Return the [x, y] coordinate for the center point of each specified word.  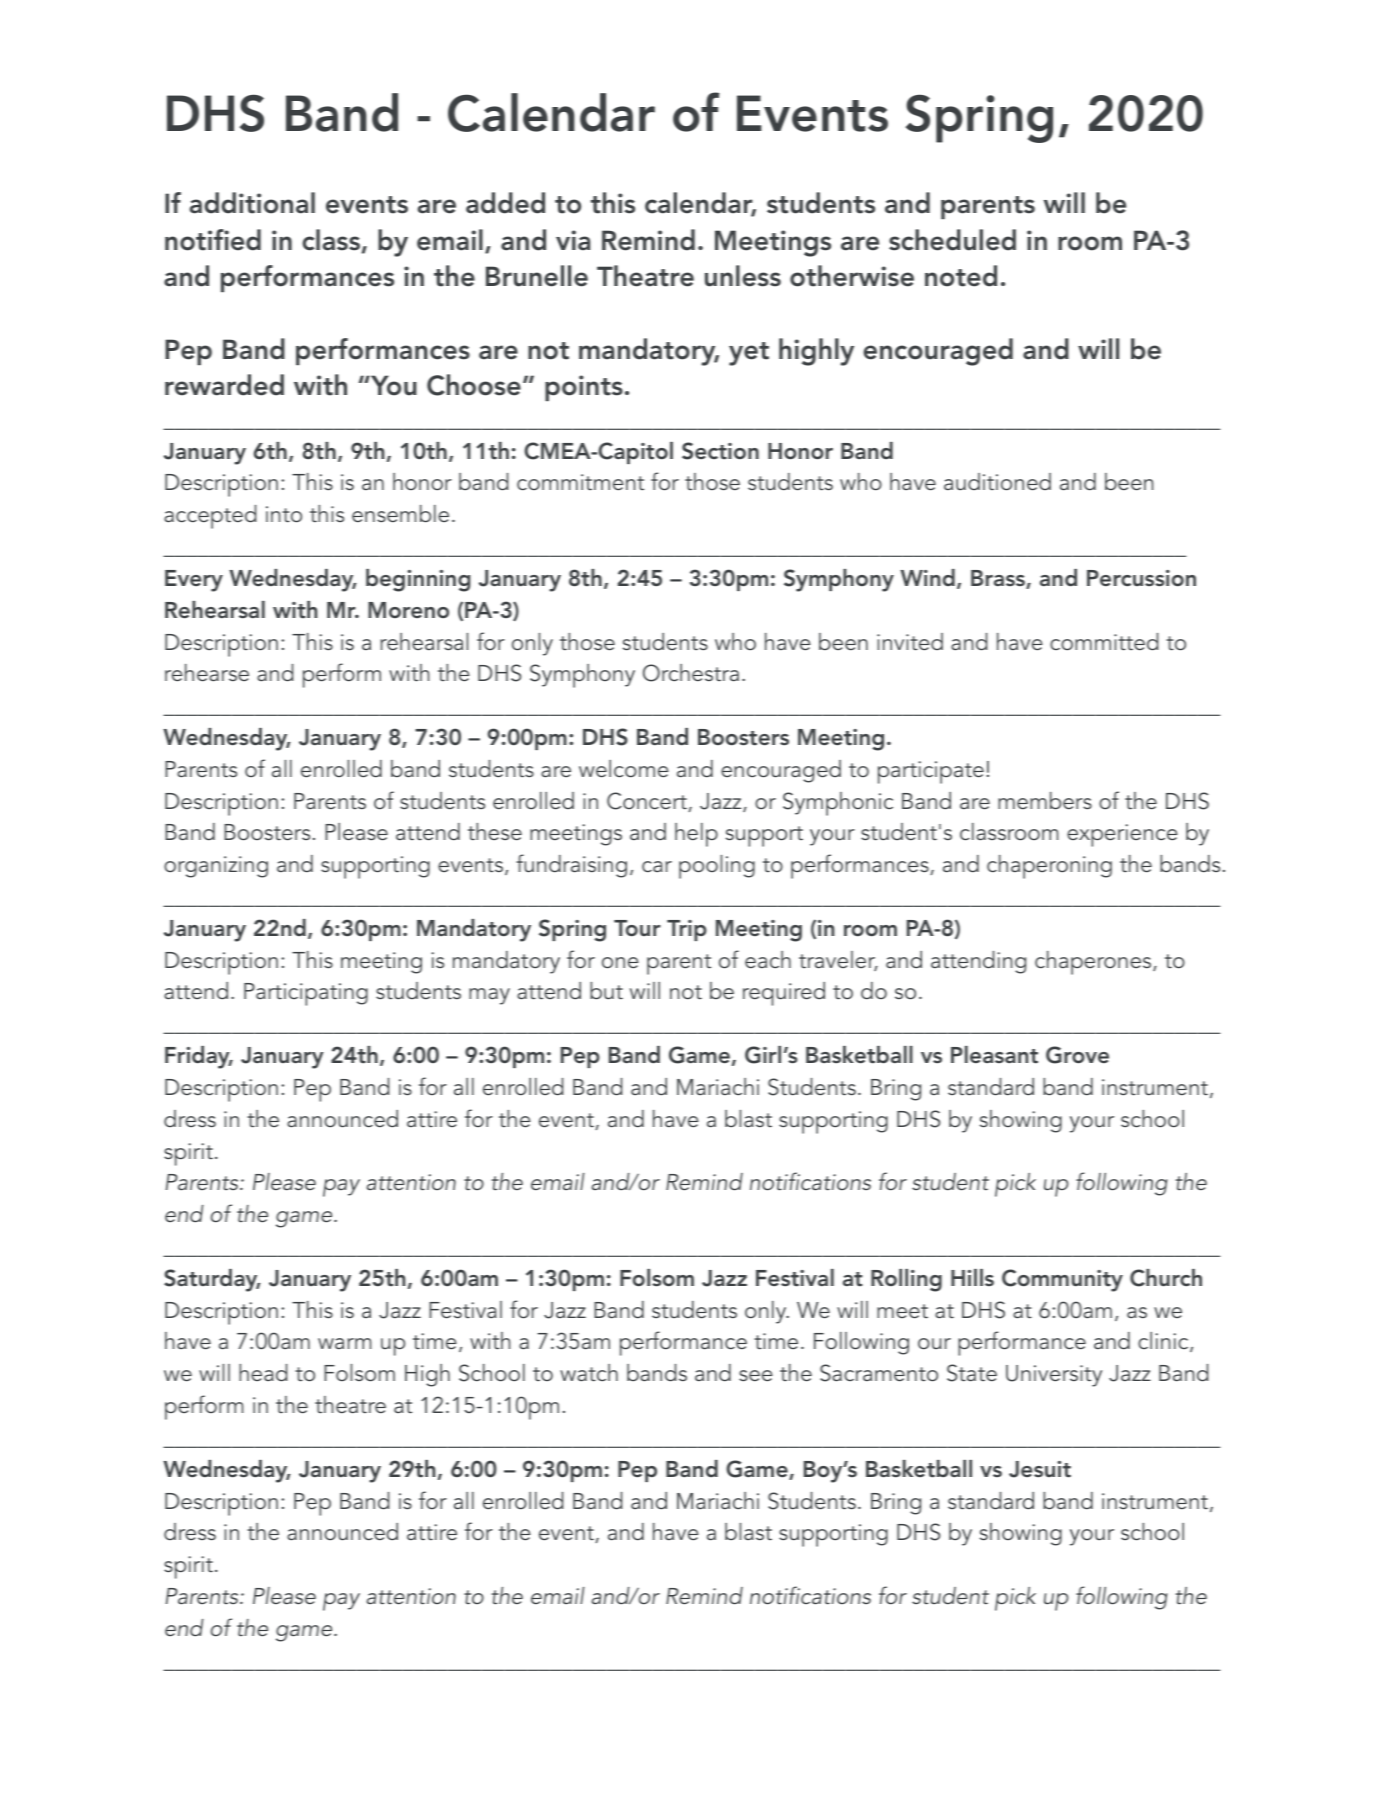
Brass [999, 579]
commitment [580, 482]
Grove [1077, 1055]
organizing [216, 867]
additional [252, 203]
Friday [198, 1057]
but [606, 991]
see [756, 1376]
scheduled [952, 240]
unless [743, 276]
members [1045, 801]
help [696, 835]
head [263, 1373]
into [284, 514]
